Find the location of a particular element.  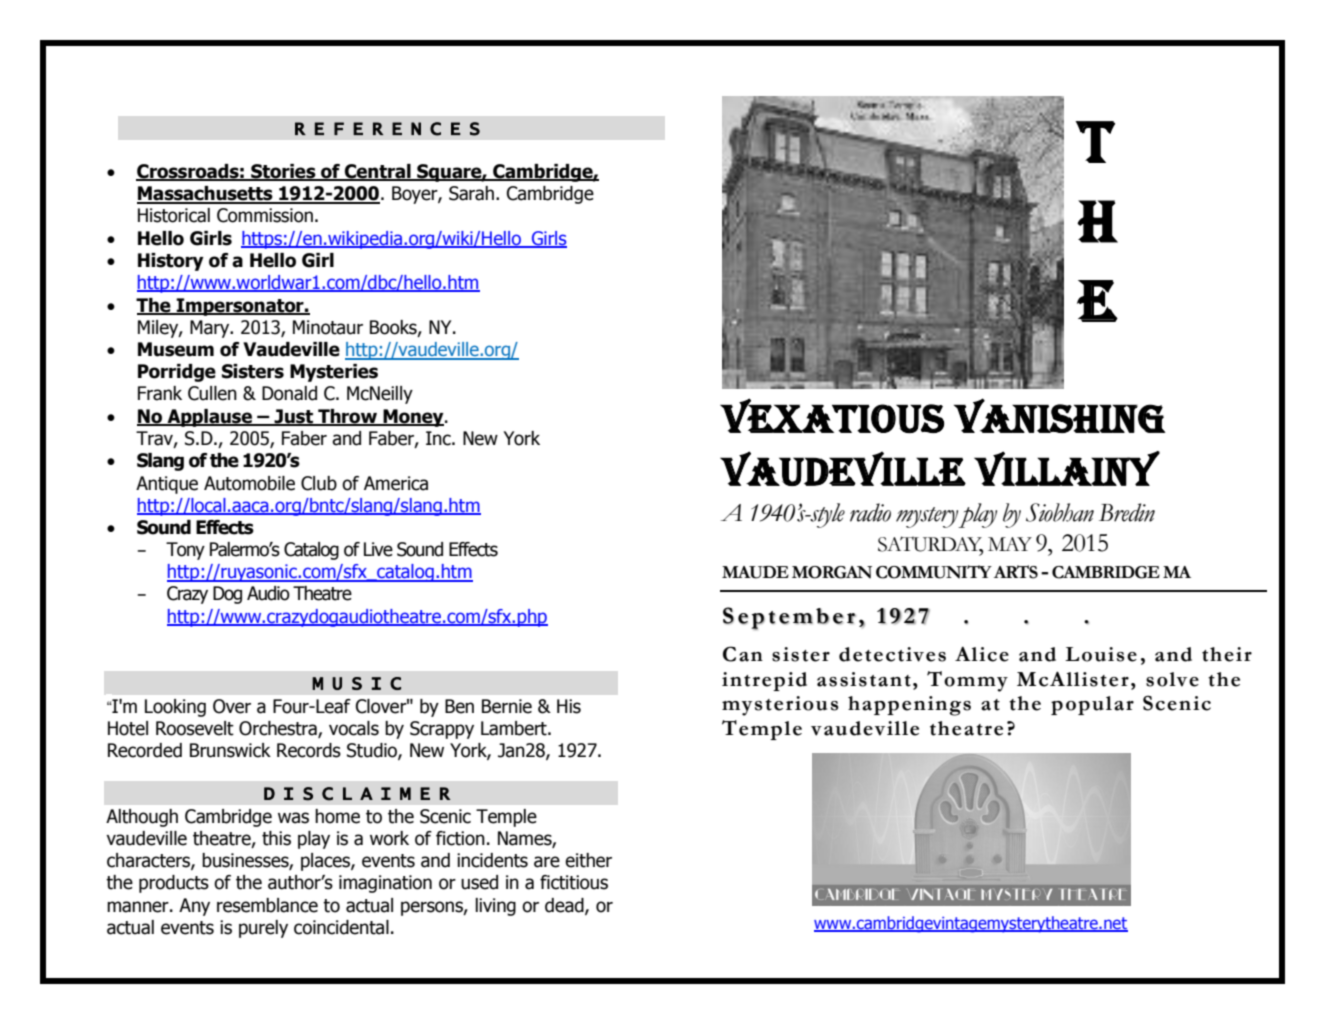

Vanishing is located at coordinates (1060, 415).
